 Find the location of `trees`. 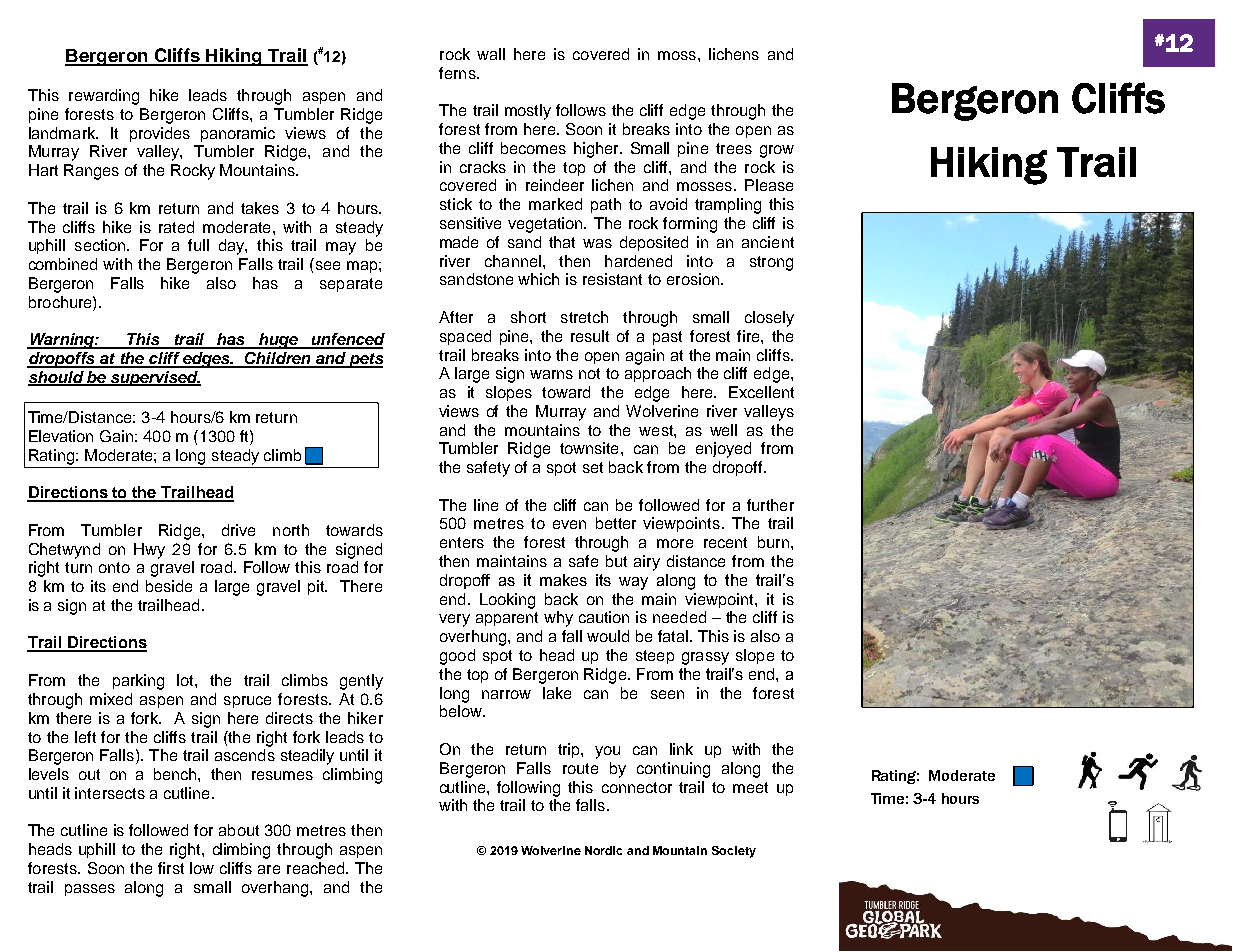

trees is located at coordinates (734, 148).
